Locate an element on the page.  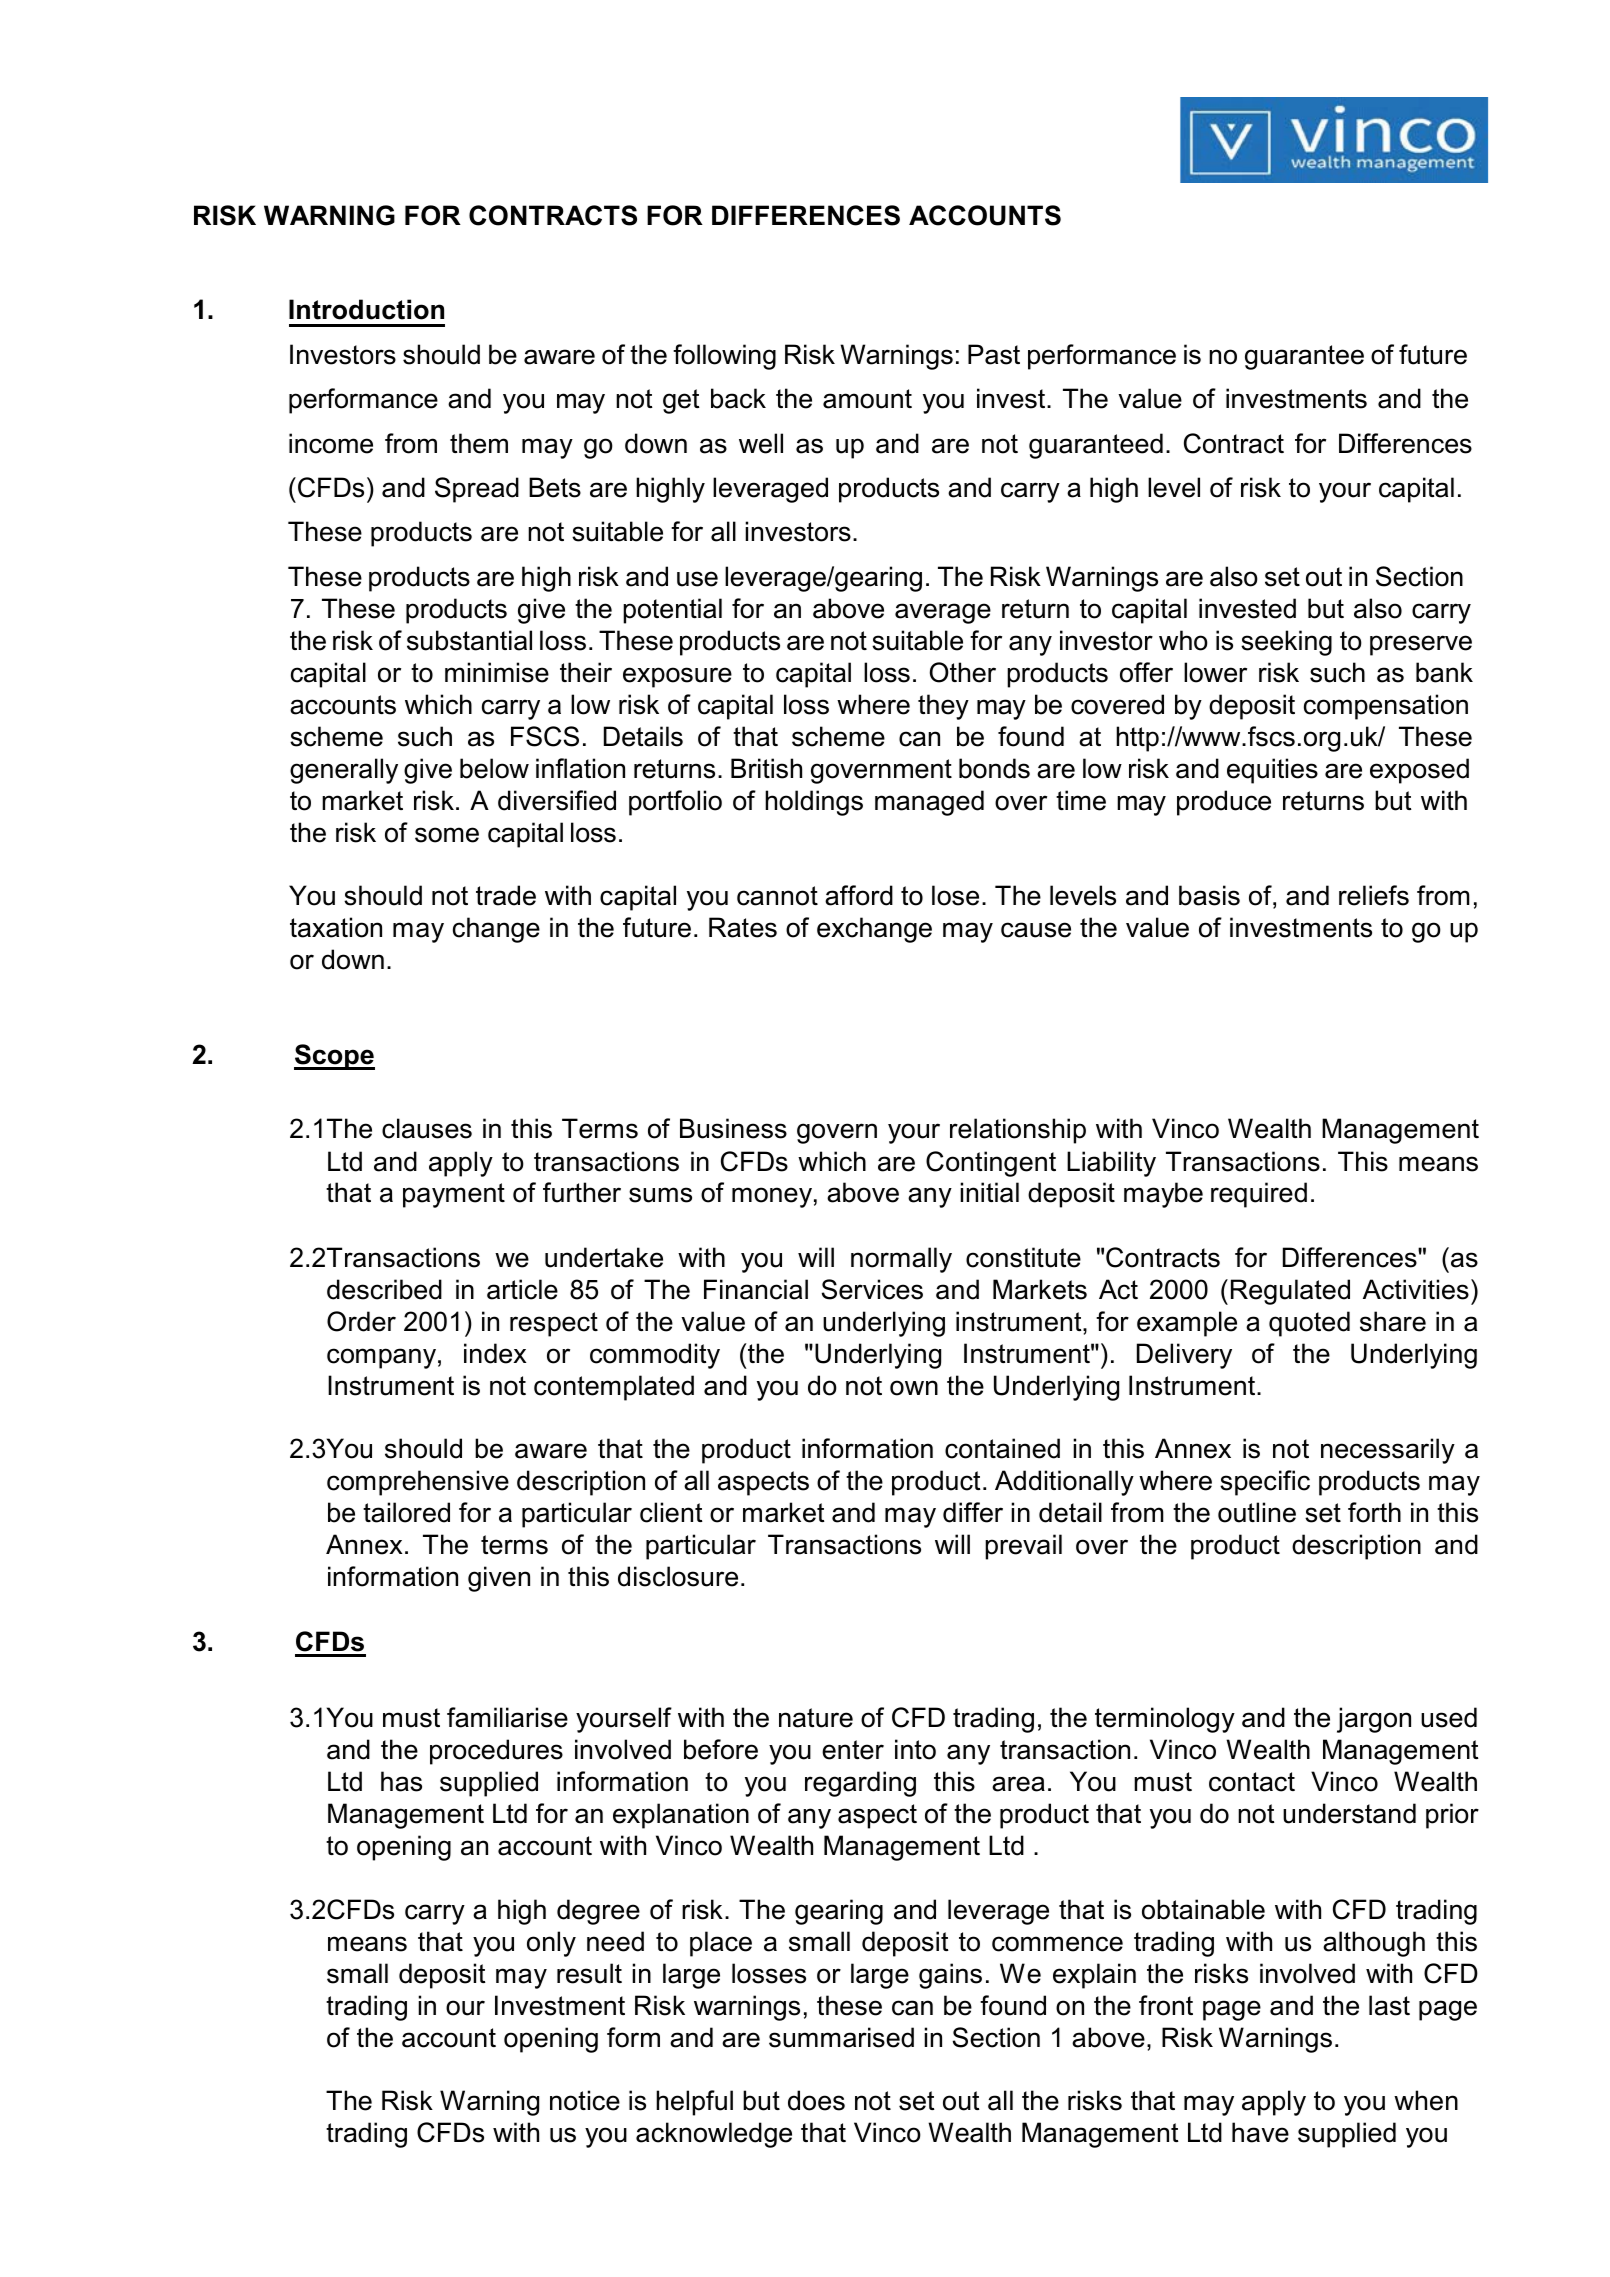
forth is located at coordinates (1374, 1512).
